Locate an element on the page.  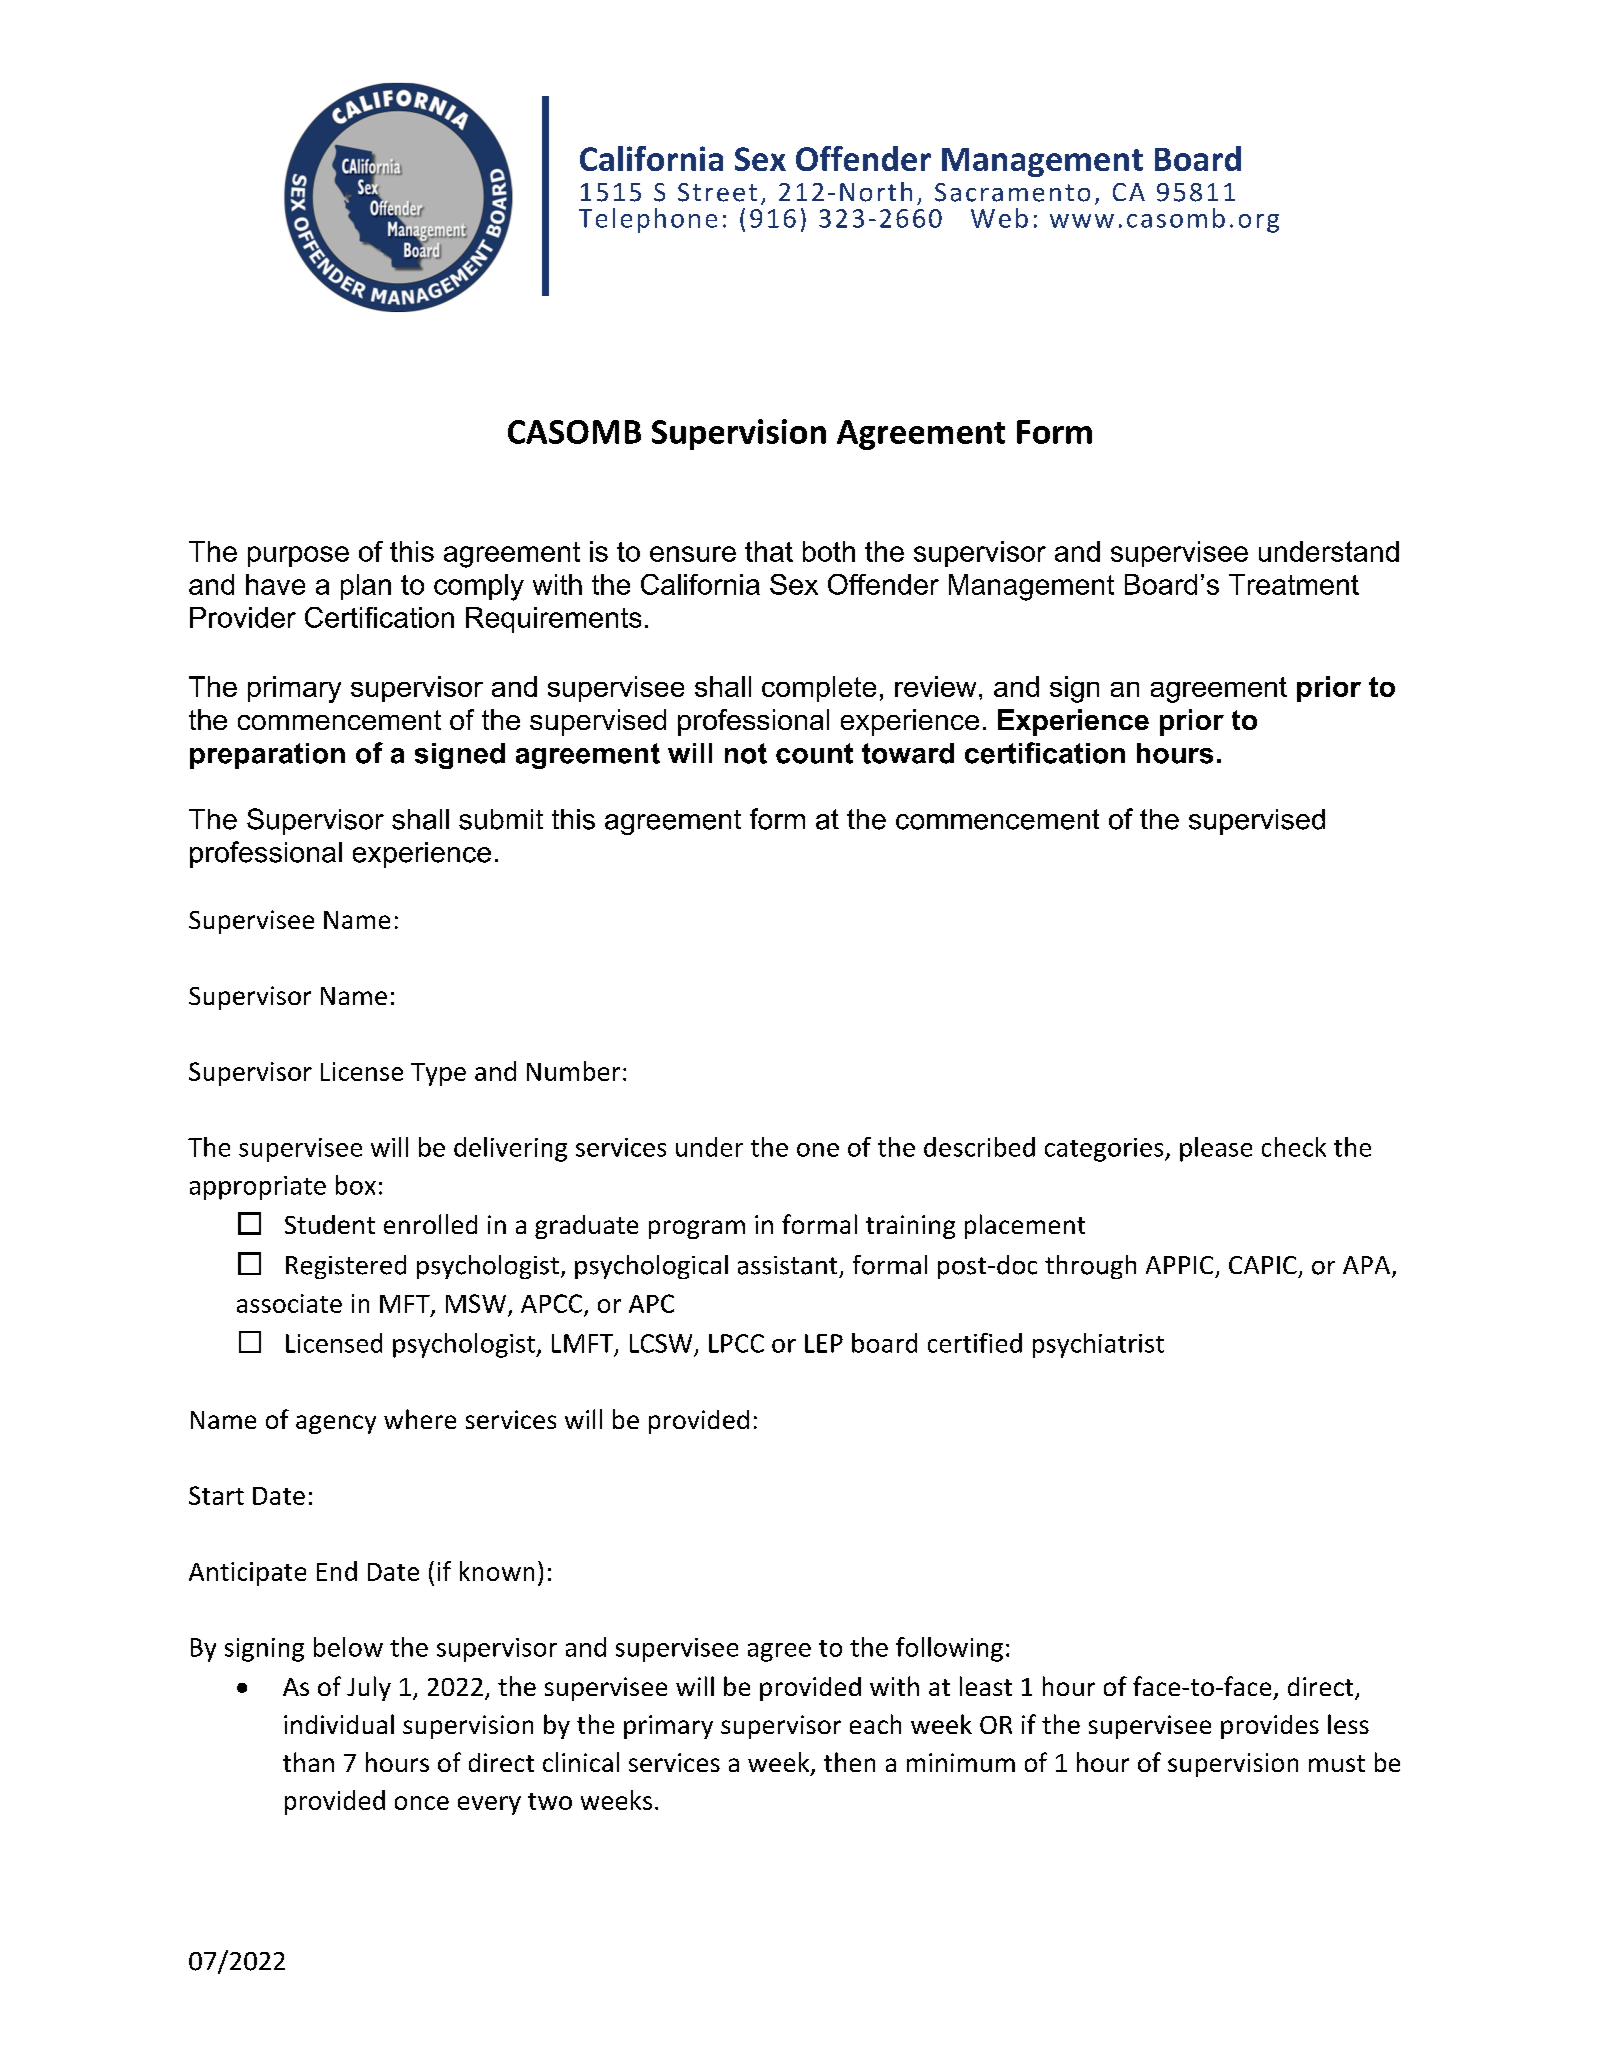
Telephone is located at coordinates (648, 220).
